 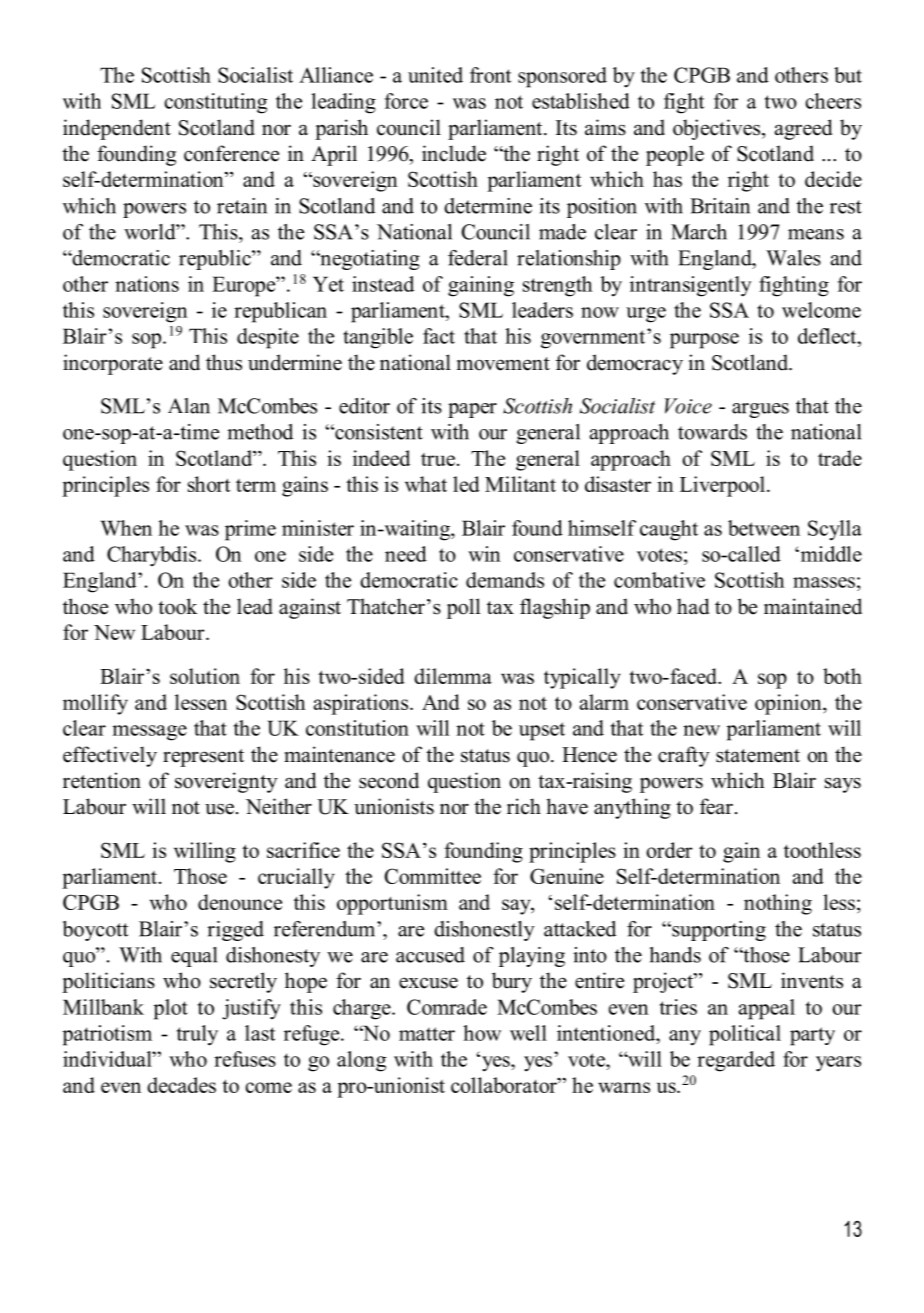 What do you see at coordinates (824, 582) in the page?
I see `masses` at bounding box center [824, 582].
